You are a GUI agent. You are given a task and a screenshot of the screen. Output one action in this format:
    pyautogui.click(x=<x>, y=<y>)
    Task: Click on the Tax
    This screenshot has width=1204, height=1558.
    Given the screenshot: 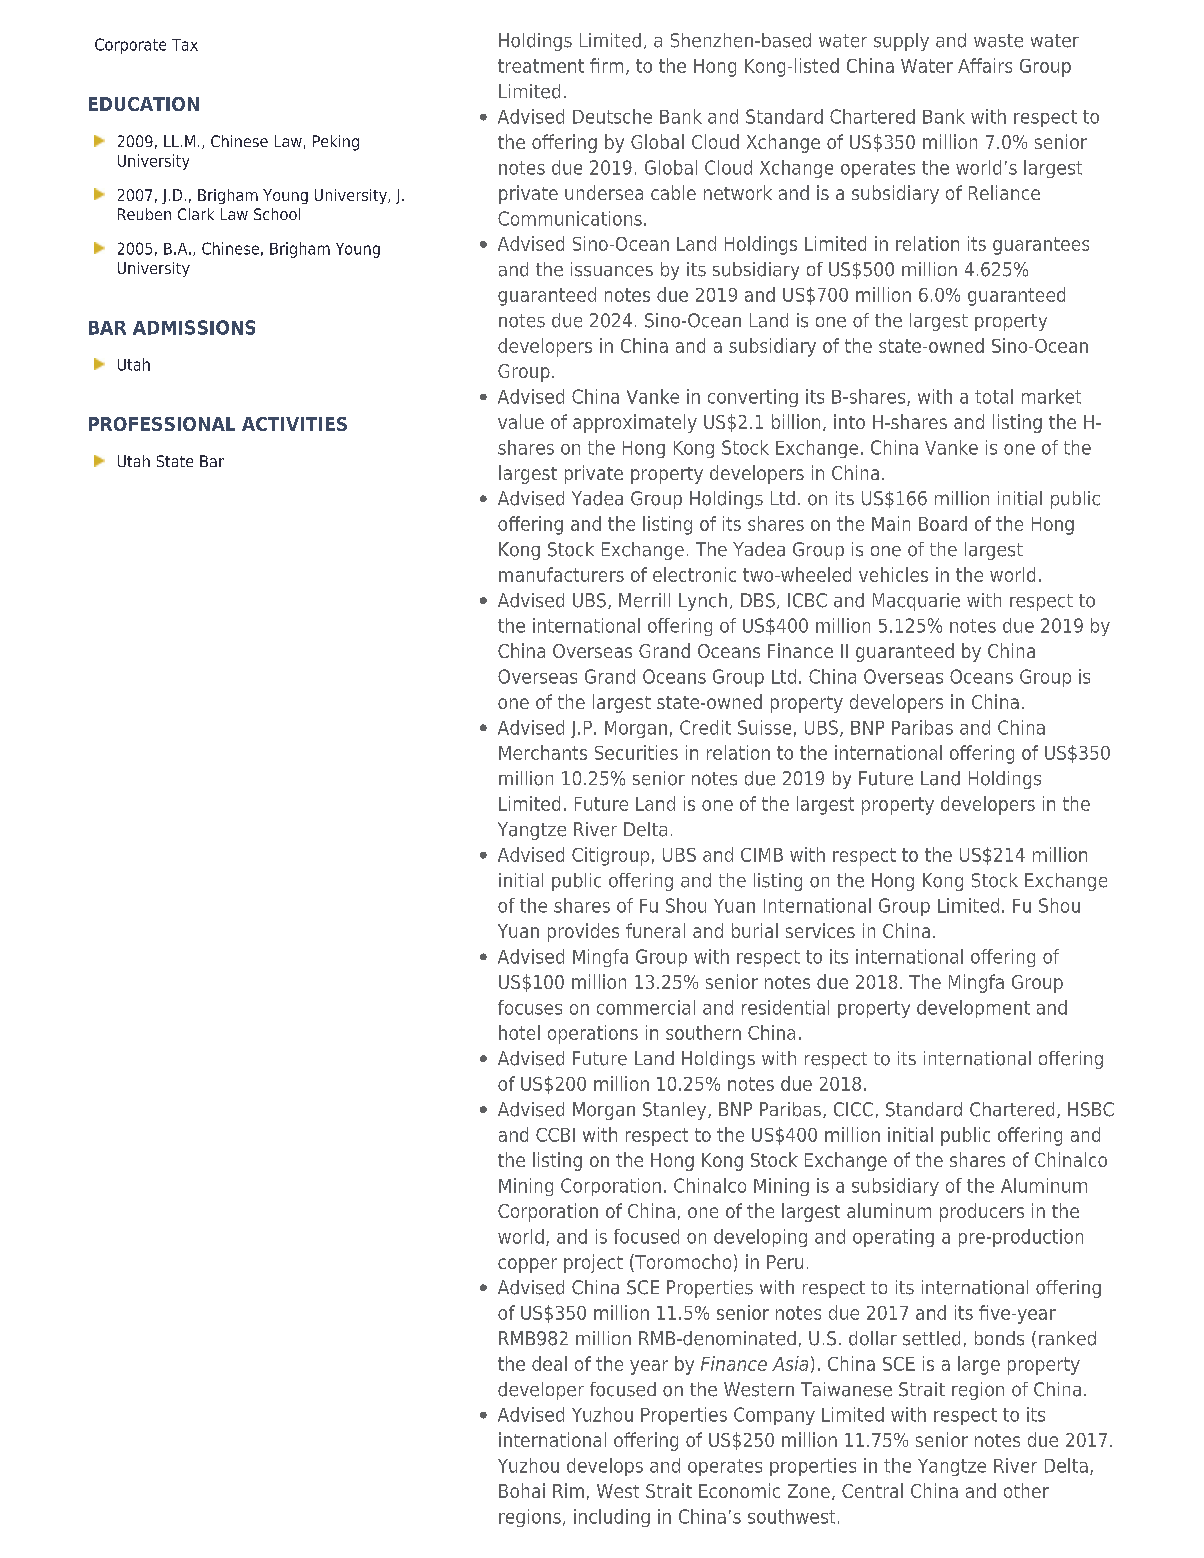 What is the action you would take?
    pyautogui.click(x=185, y=45)
